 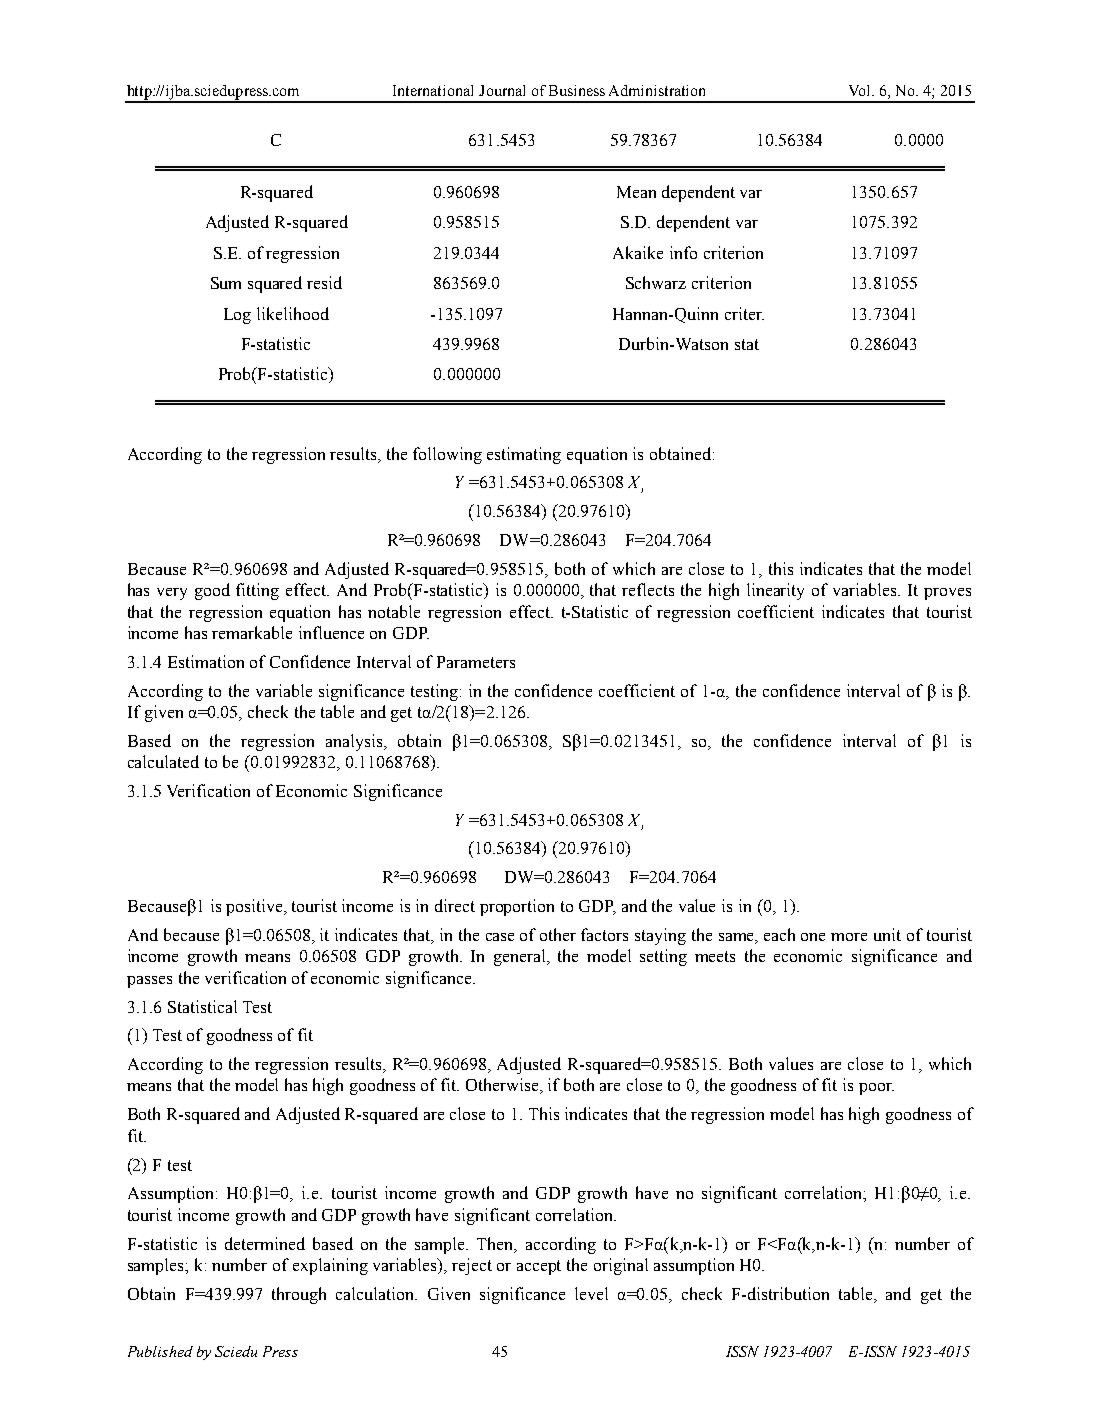 I want to click on Parameters, so click(x=476, y=662).
